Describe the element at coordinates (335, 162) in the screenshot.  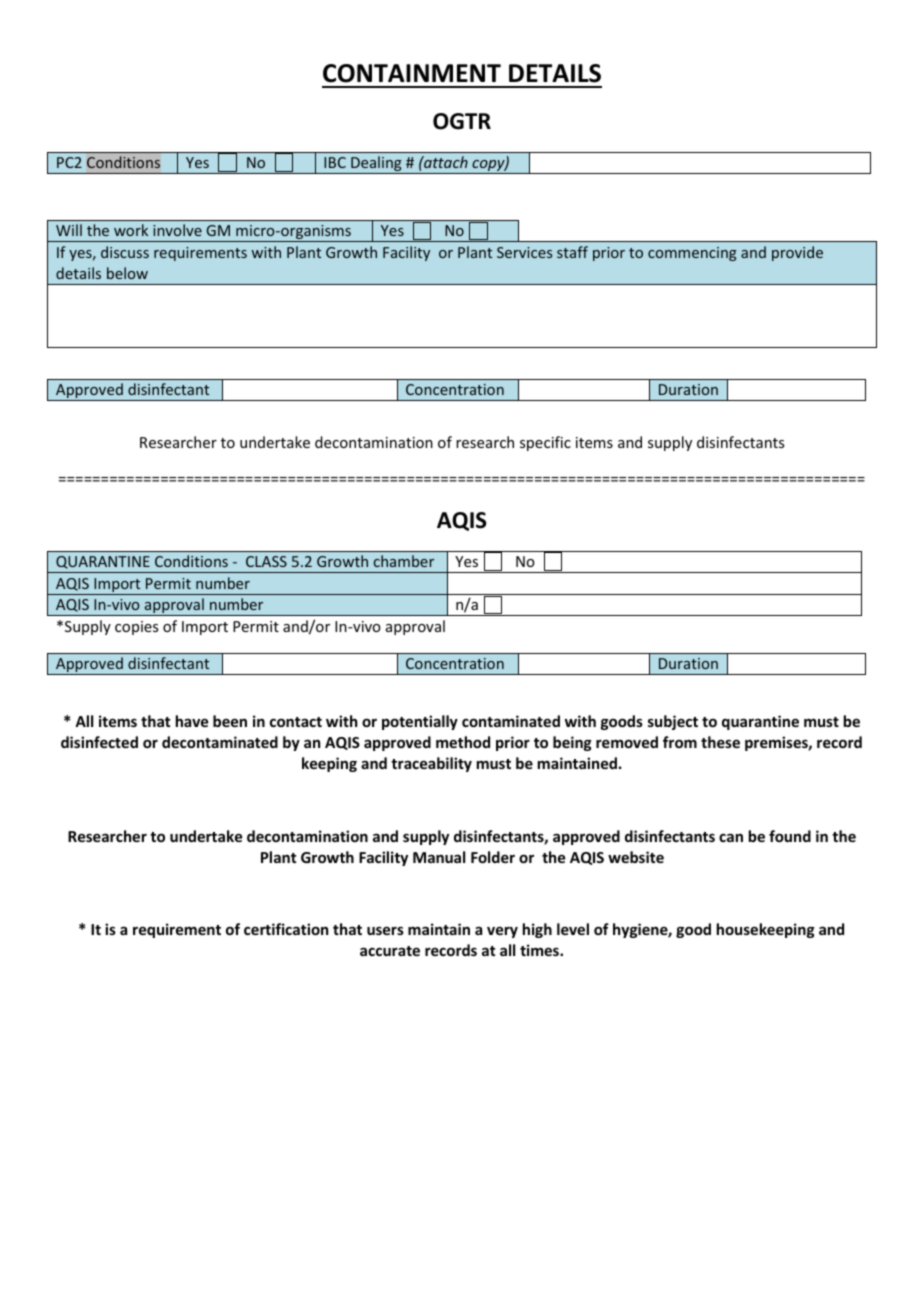
I see `IBC` at that location.
